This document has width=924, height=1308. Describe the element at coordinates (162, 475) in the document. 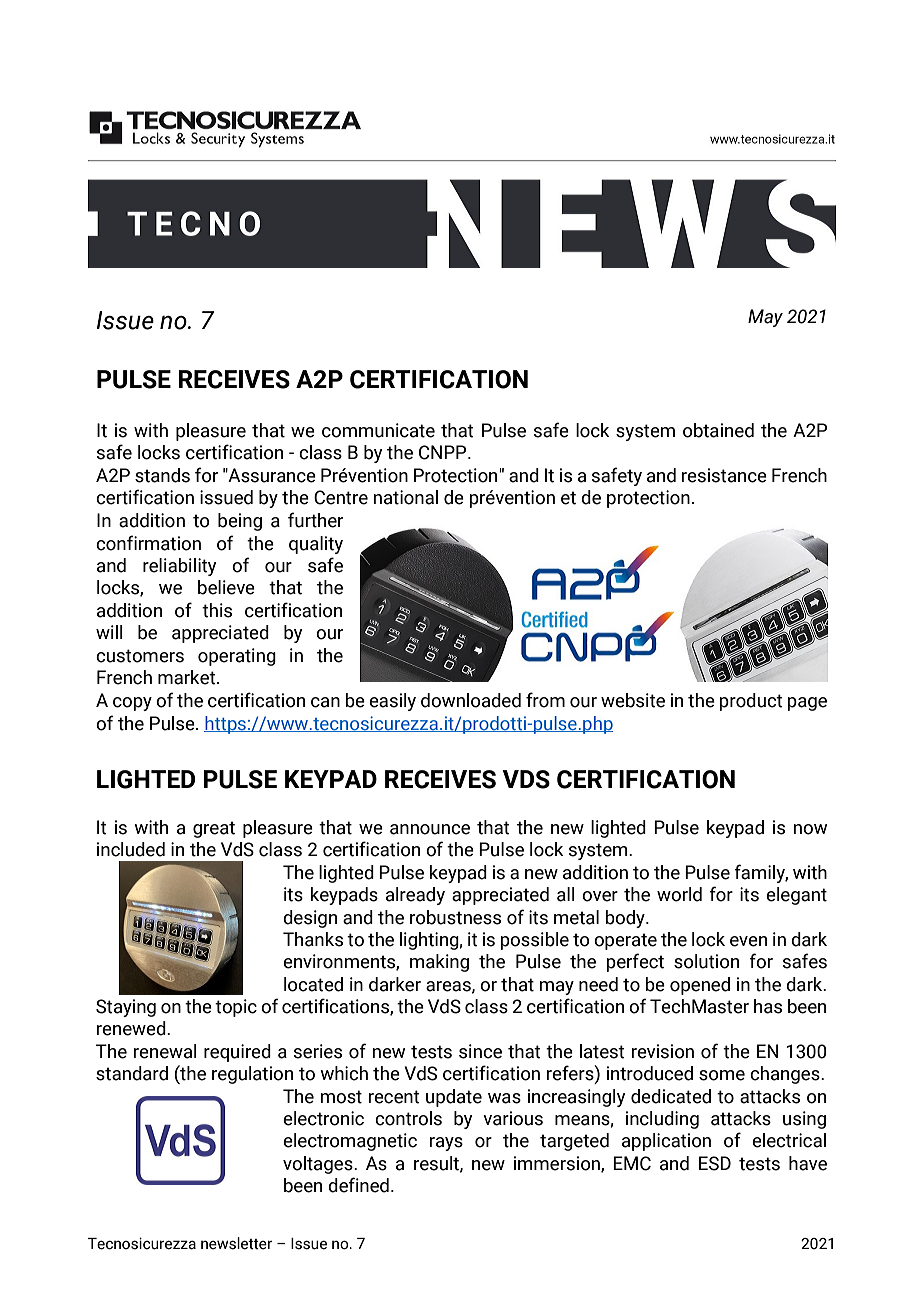

I see `stands` at that location.
